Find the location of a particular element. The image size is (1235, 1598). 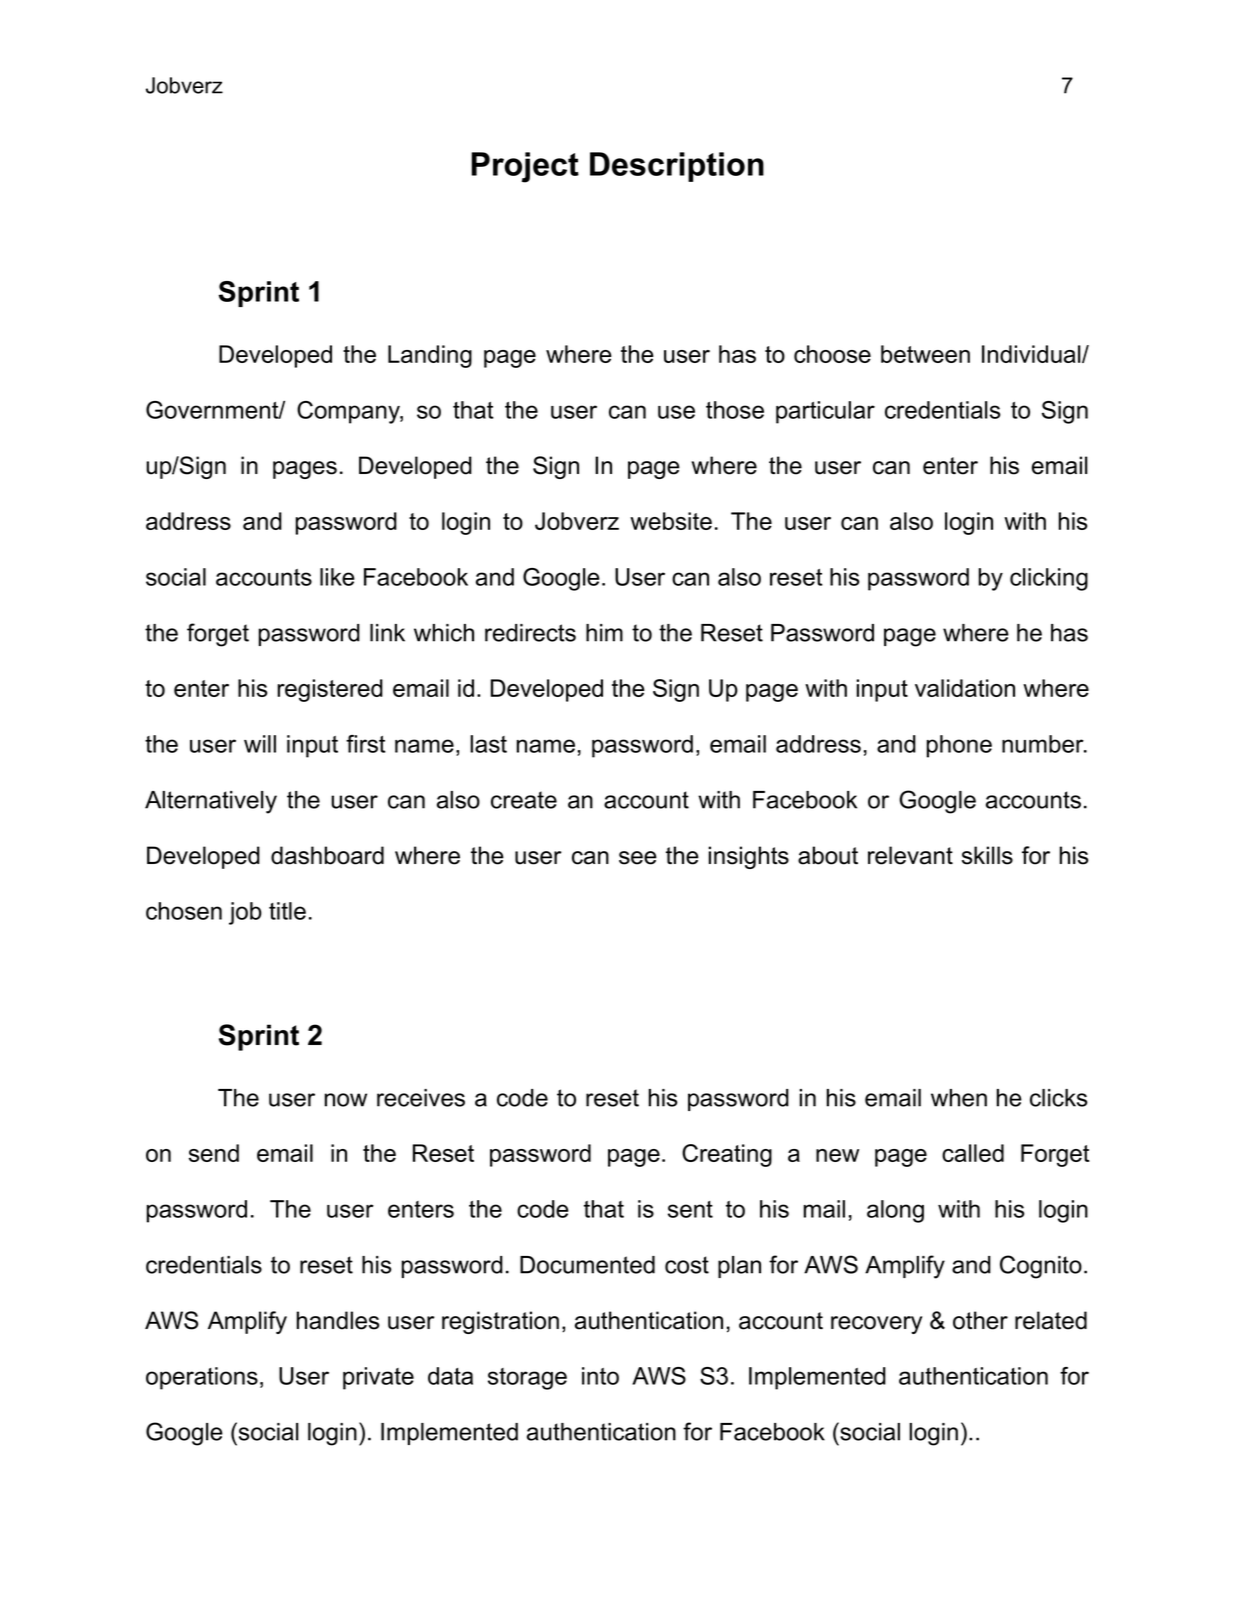

will is located at coordinates (260, 744).
